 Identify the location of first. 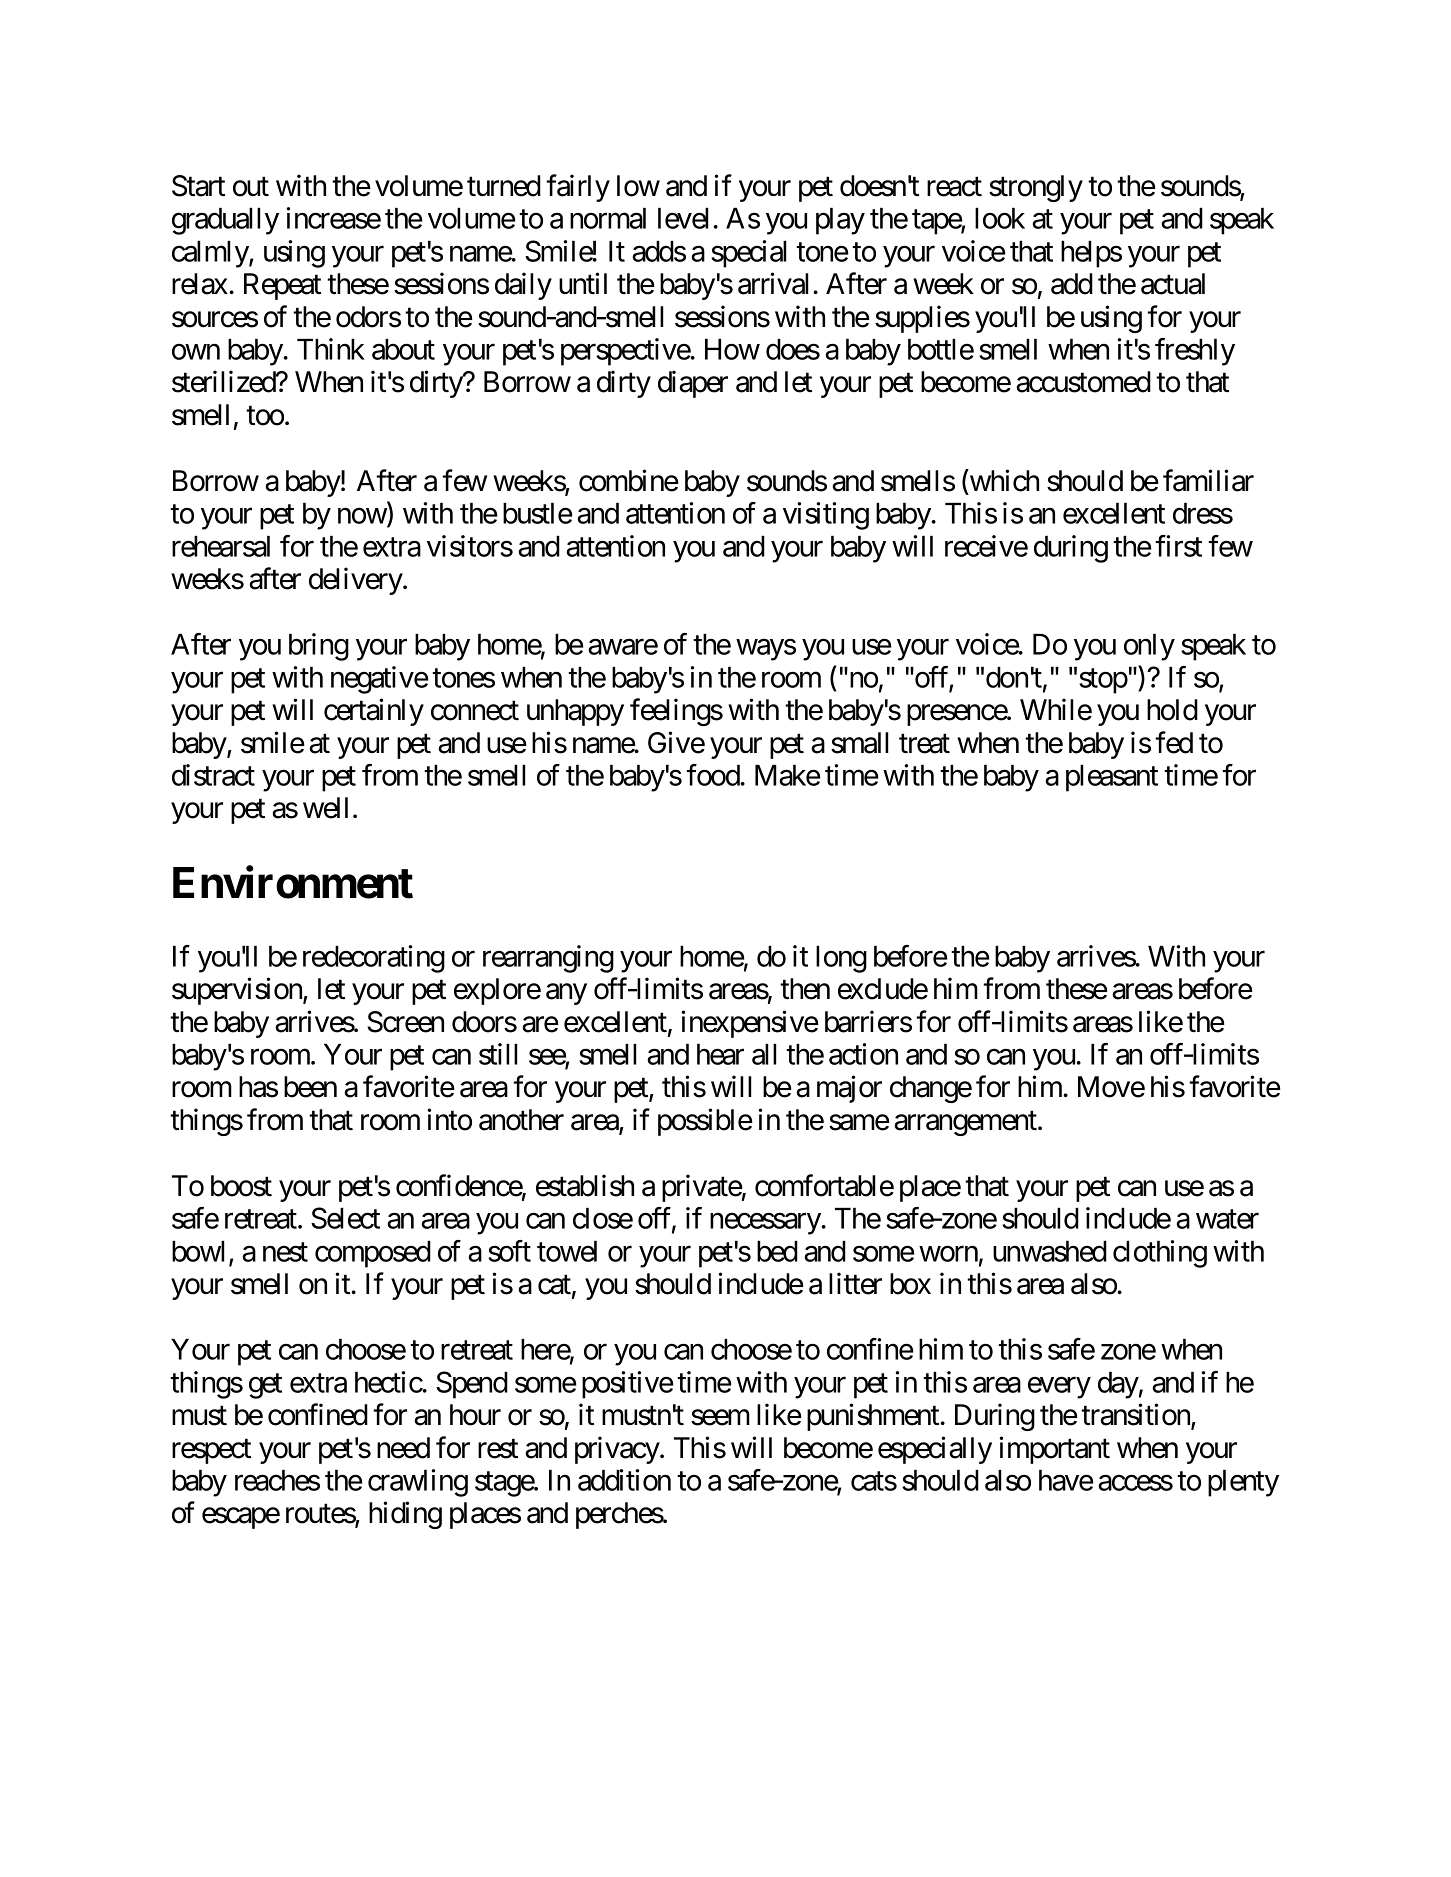
(1178, 546).
